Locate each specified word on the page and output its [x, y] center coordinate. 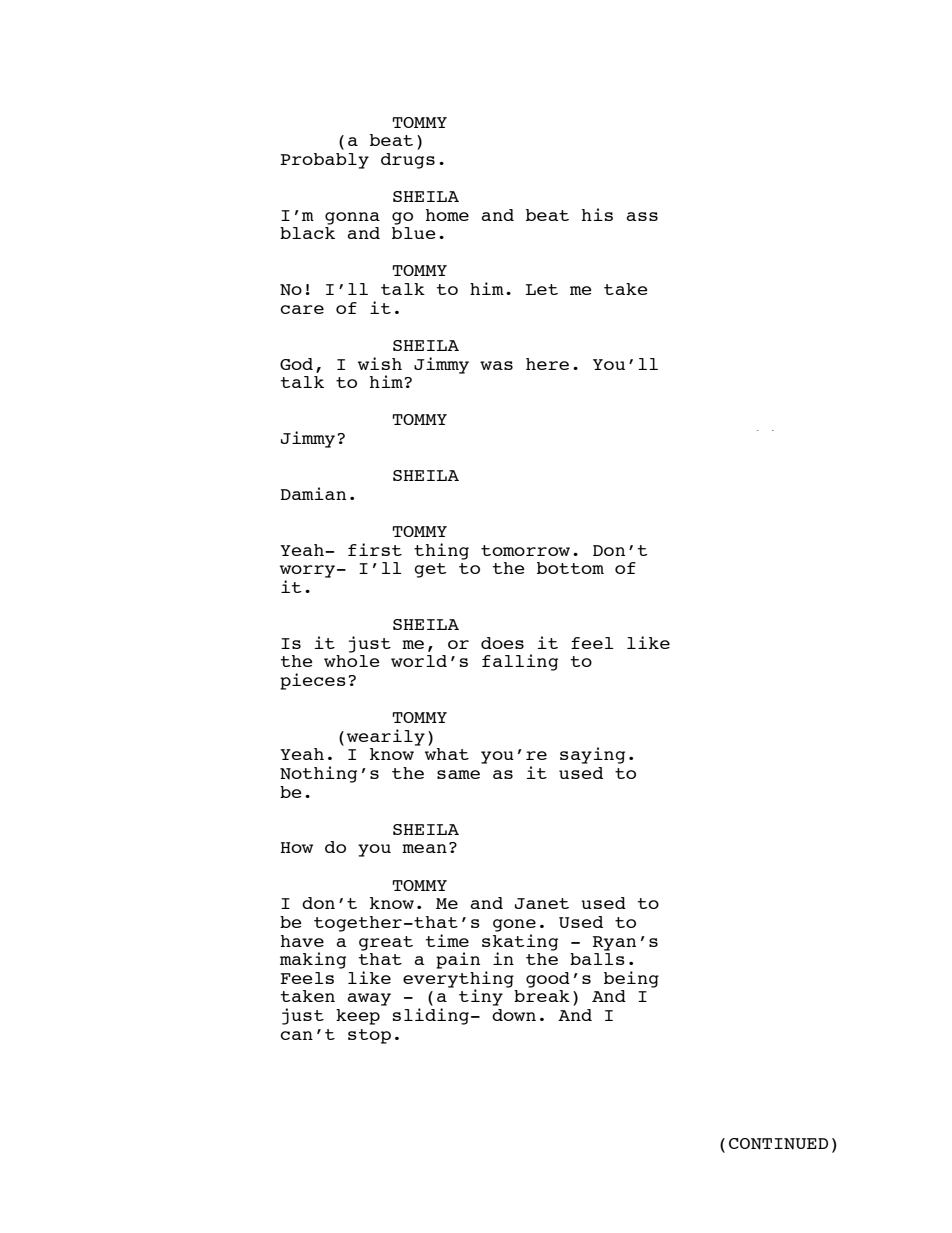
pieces [313, 681]
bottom [570, 568]
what [447, 754]
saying [592, 755]
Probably [324, 161]
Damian [313, 493]
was [496, 365]
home [447, 215]
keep [358, 1017]
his [597, 214]
